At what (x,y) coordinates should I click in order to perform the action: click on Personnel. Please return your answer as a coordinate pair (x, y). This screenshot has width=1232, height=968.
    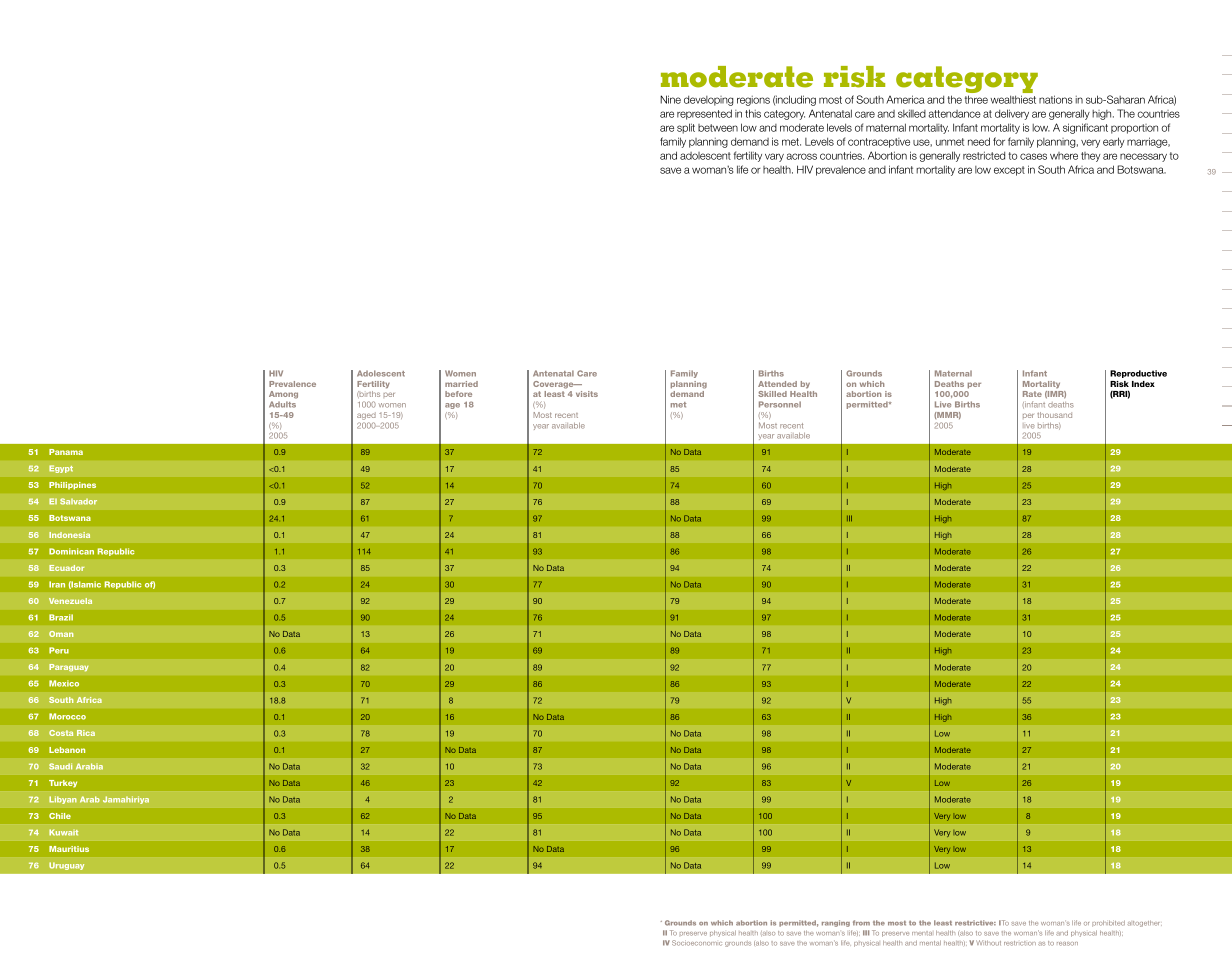
    Looking at the image, I should click on (780, 404).
